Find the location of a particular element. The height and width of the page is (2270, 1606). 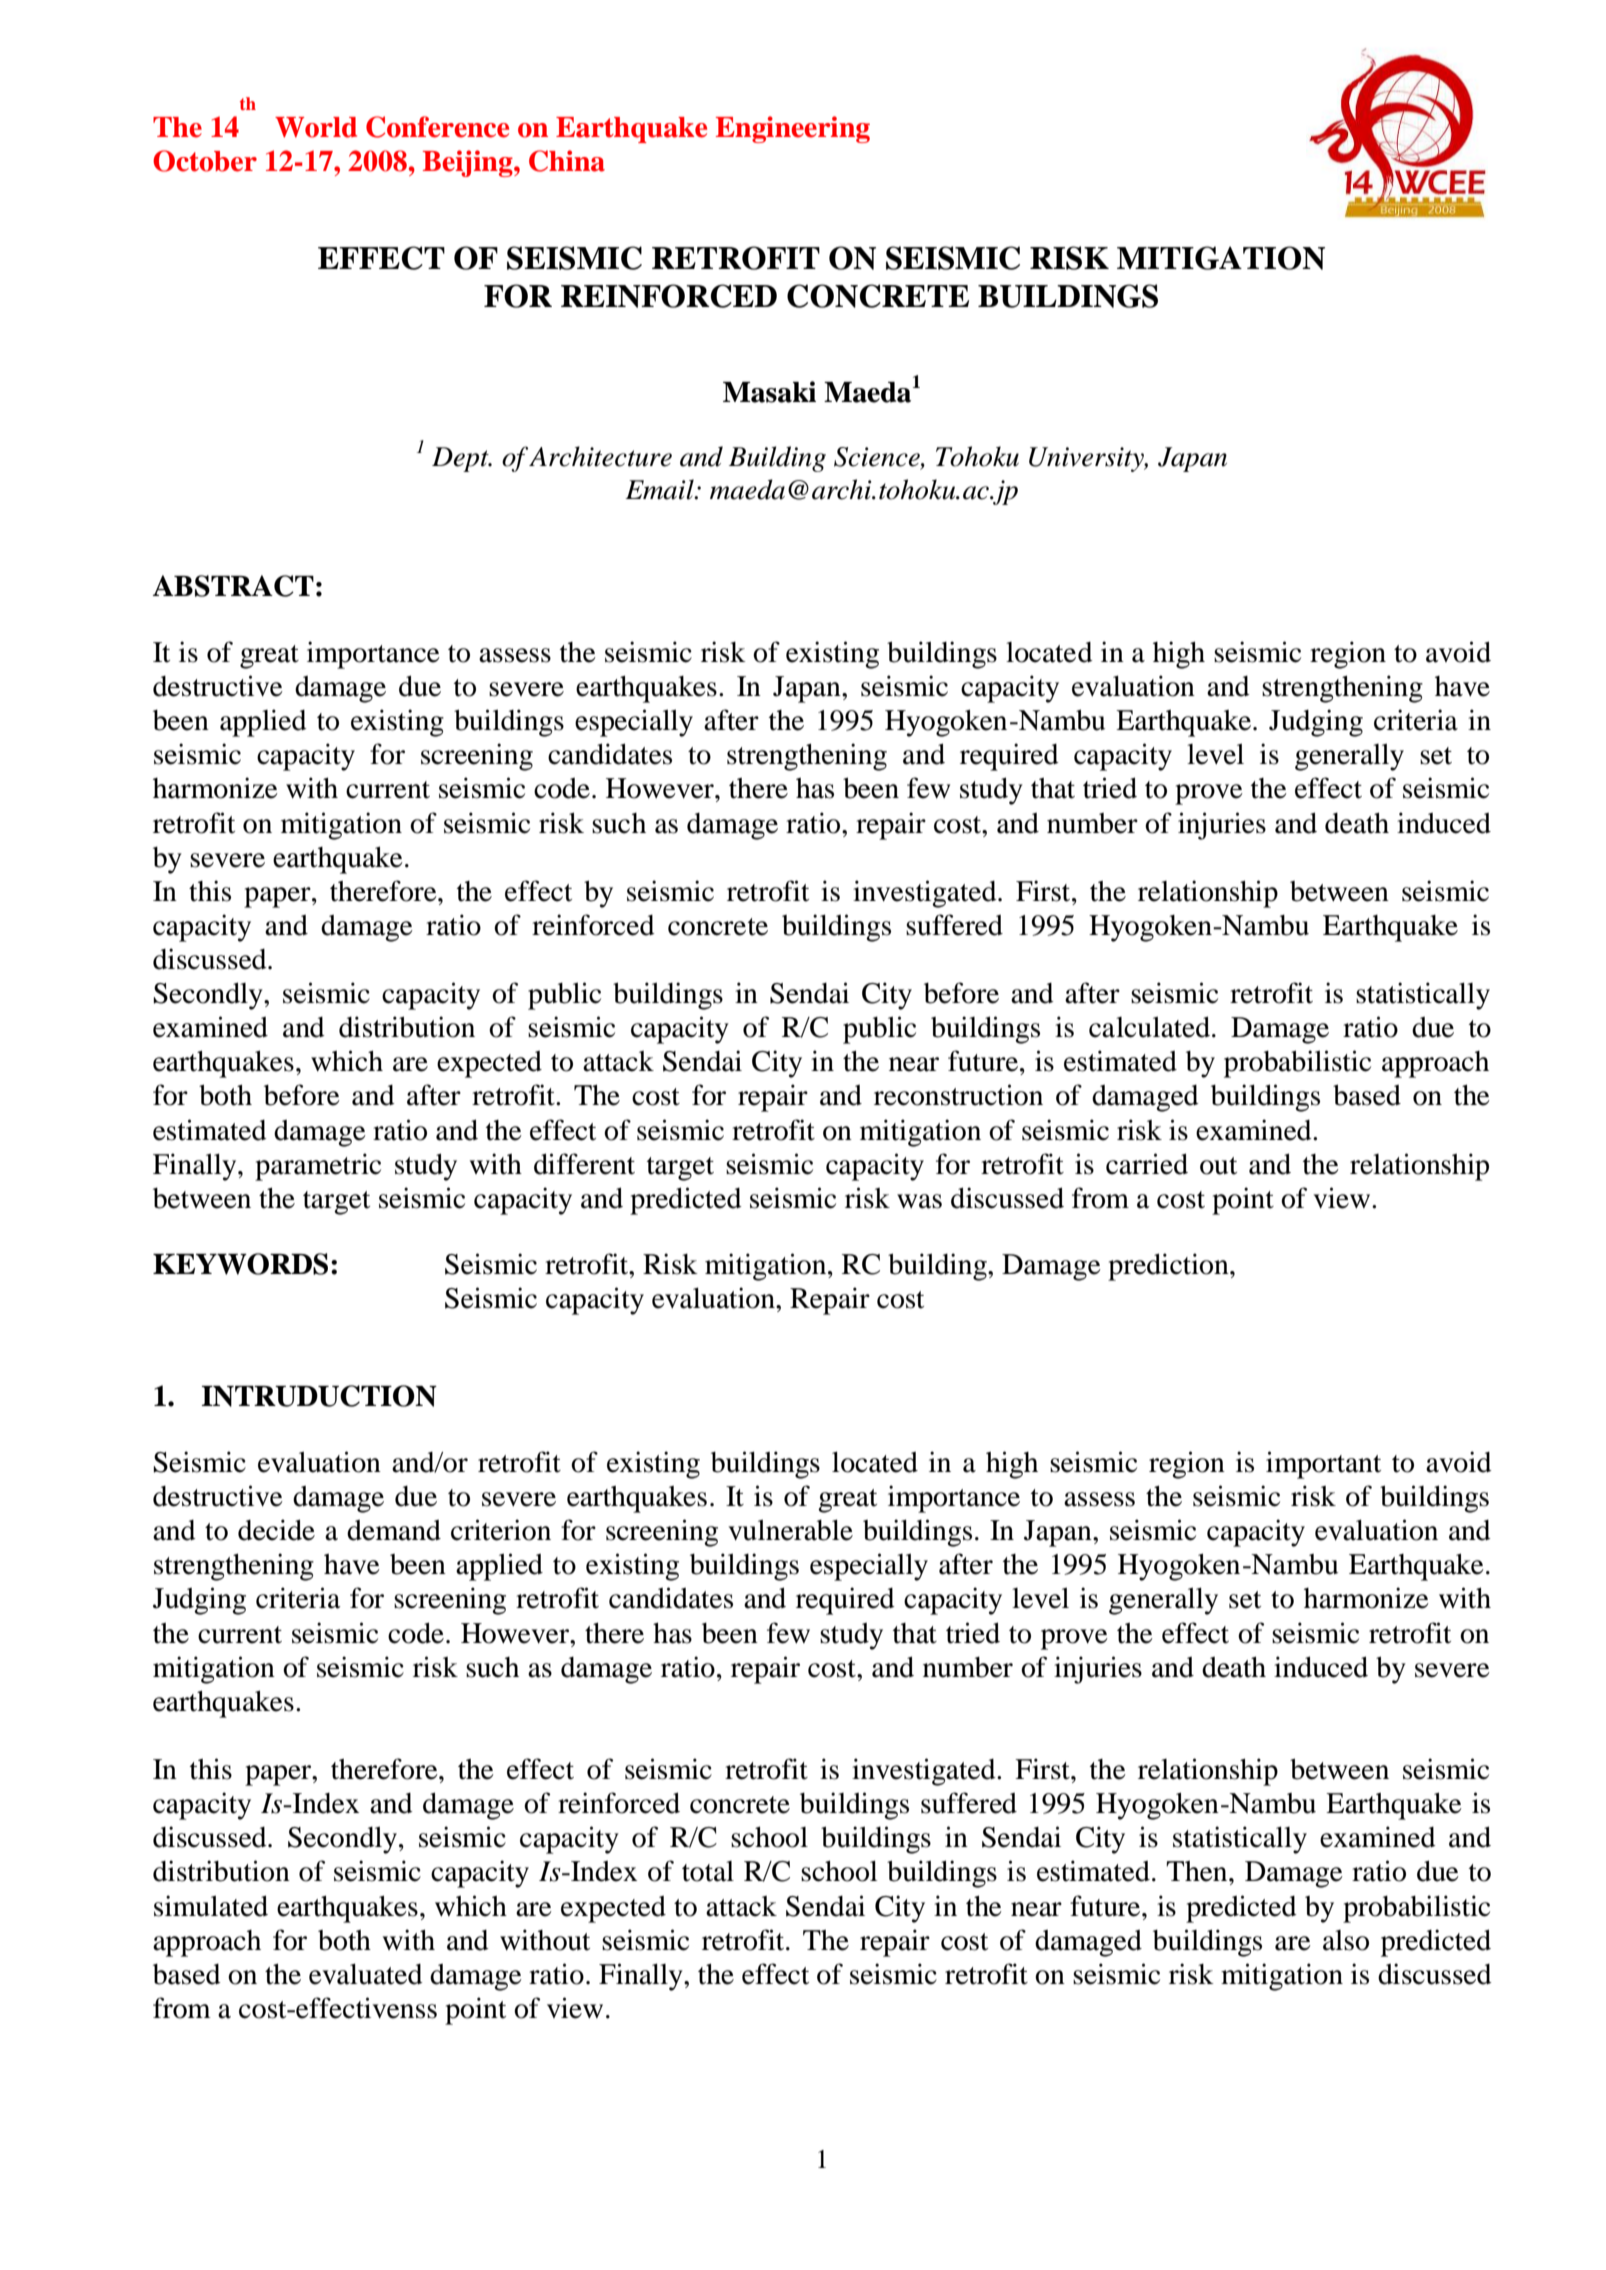

China is located at coordinates (567, 161).
